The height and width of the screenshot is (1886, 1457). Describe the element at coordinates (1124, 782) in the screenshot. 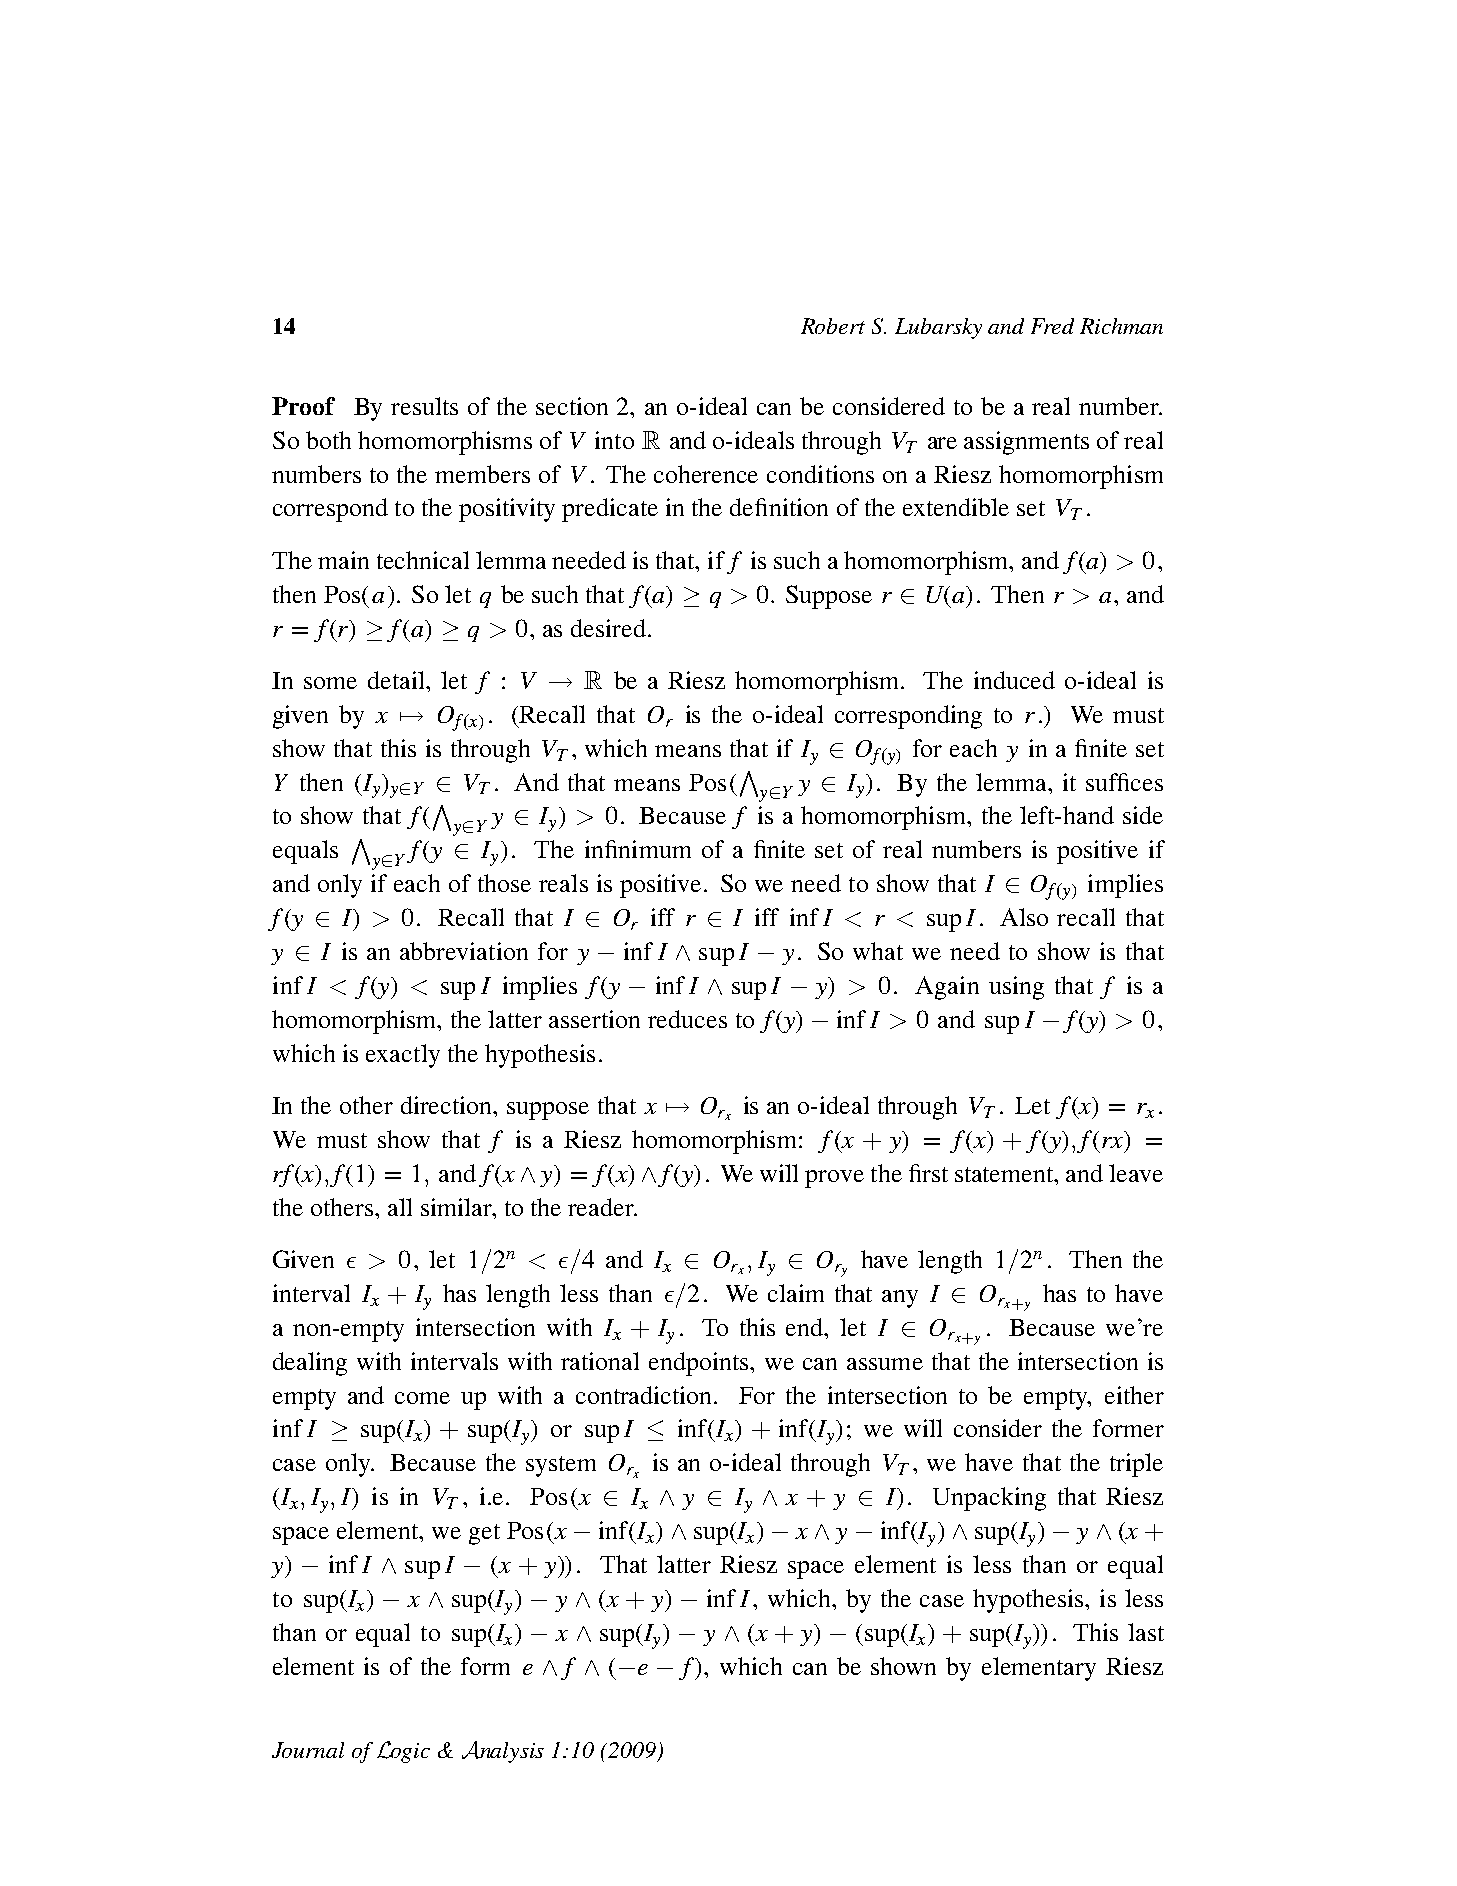

I see `suffices` at that location.
